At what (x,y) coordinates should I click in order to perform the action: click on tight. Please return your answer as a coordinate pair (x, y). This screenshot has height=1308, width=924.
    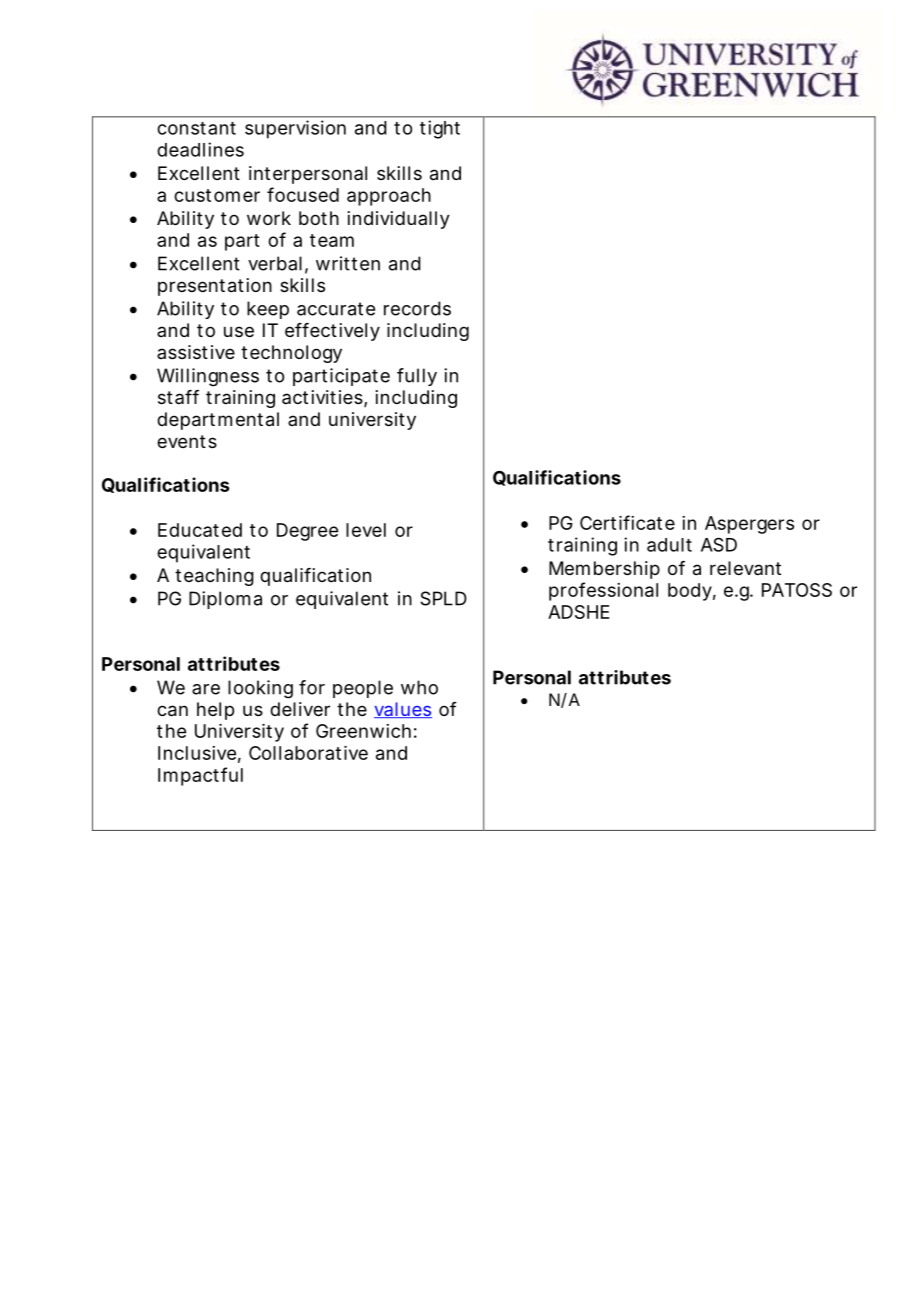
    Looking at the image, I should click on (440, 129).
